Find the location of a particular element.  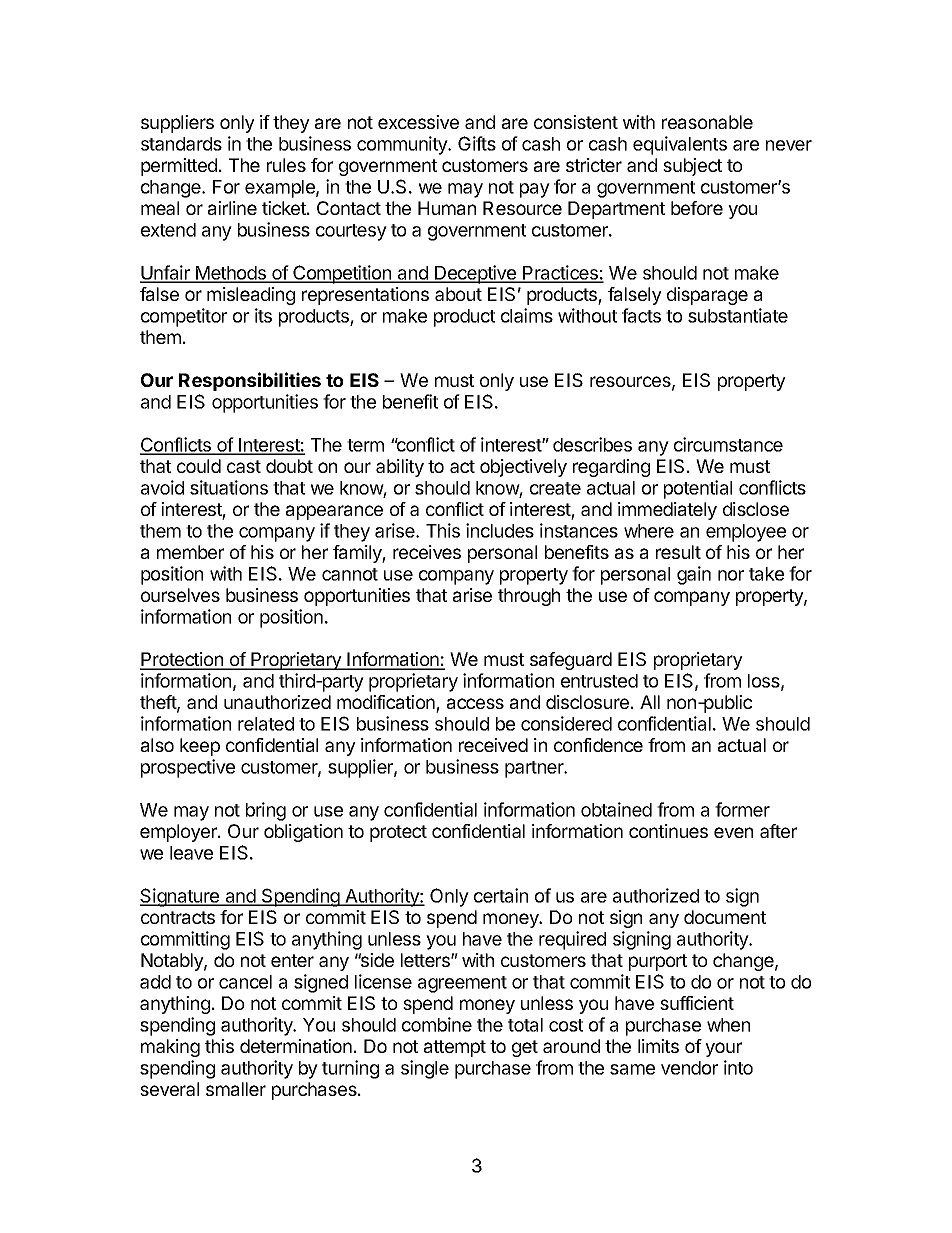

smaller is located at coordinates (236, 1089).
